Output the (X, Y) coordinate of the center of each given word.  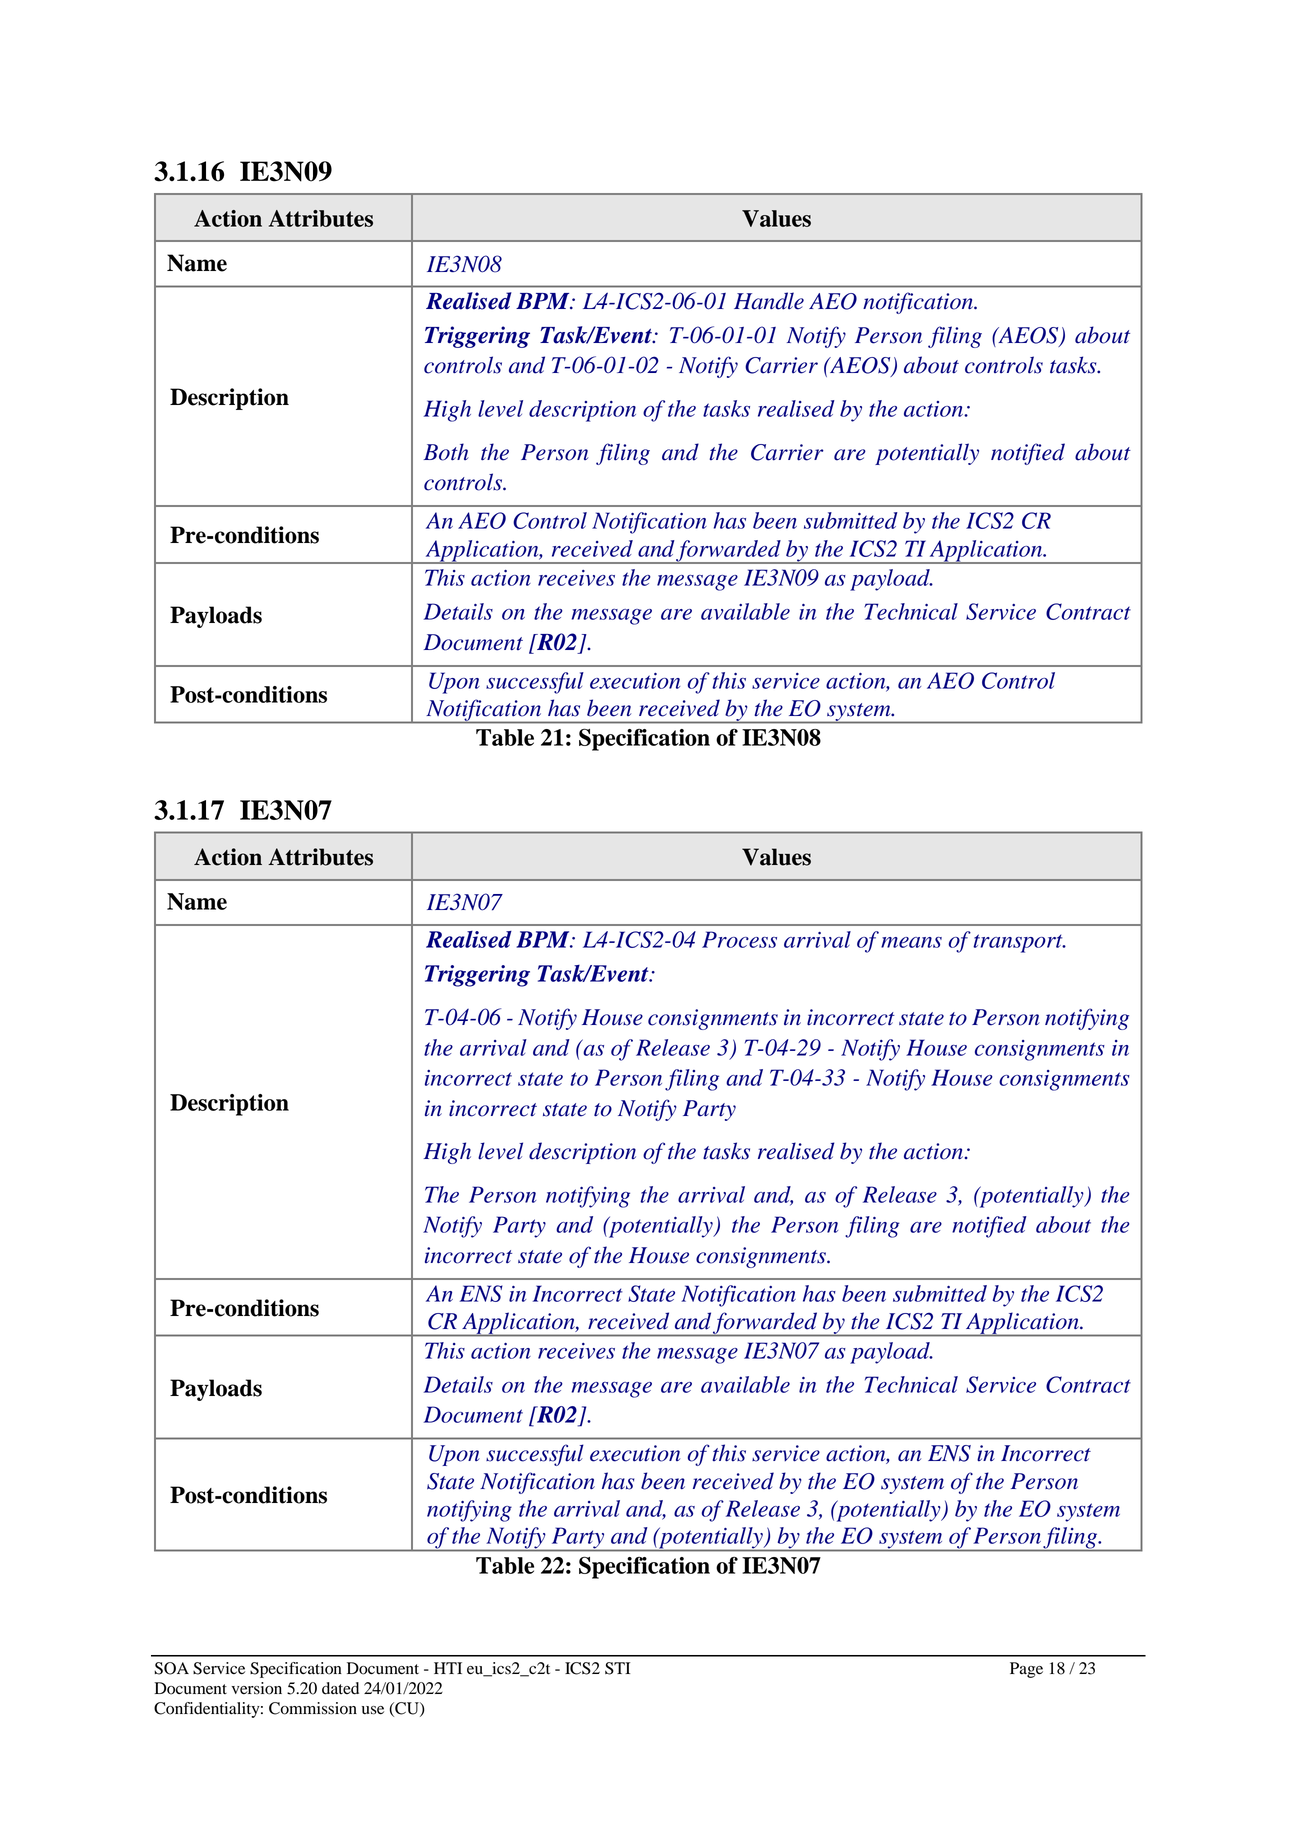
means (911, 942)
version (257, 1688)
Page (1026, 1670)
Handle (769, 301)
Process (739, 939)
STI (617, 1668)
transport (1019, 943)
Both (446, 452)
